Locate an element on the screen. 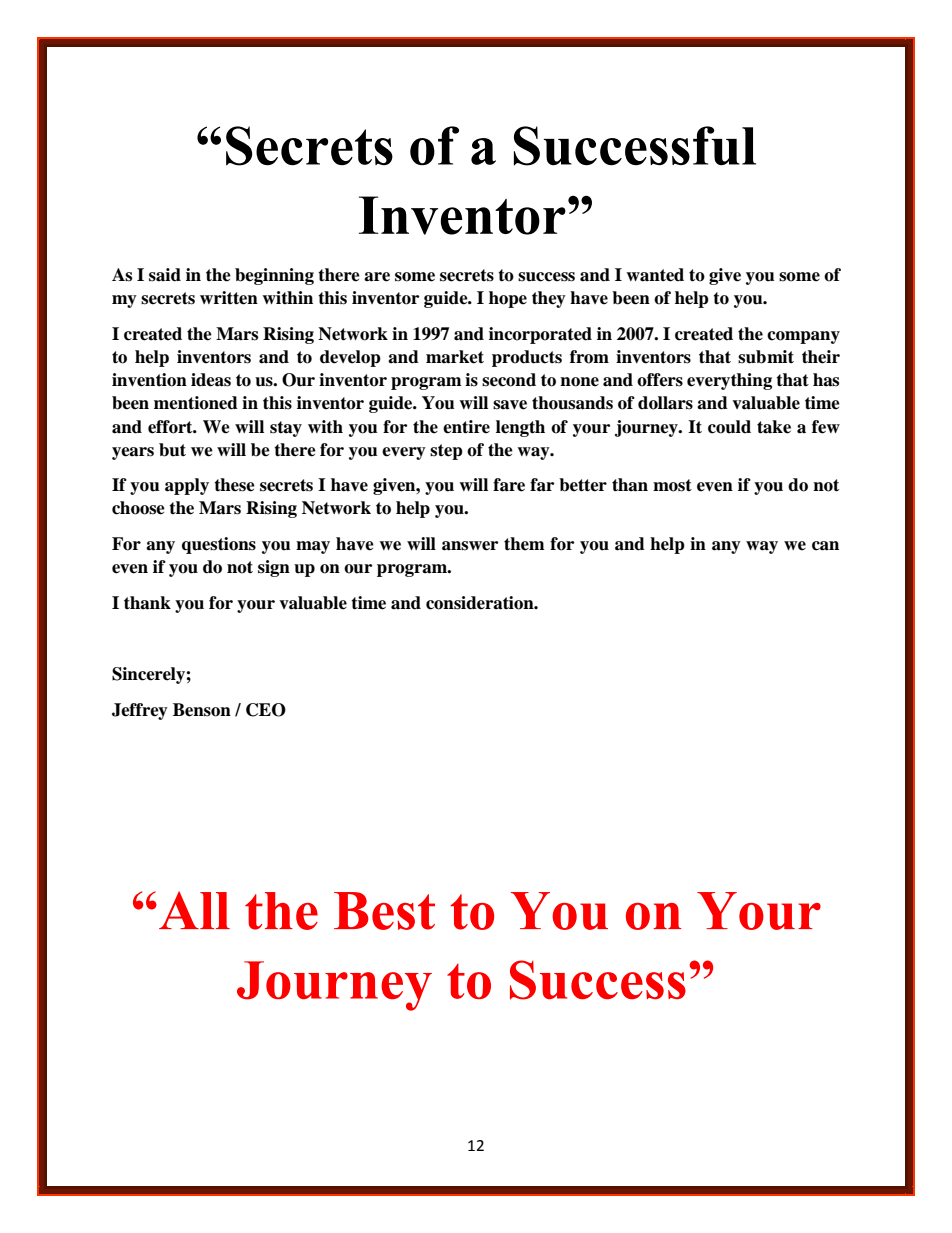 The width and height of the screenshot is (952, 1233). Benson is located at coordinates (202, 710).
